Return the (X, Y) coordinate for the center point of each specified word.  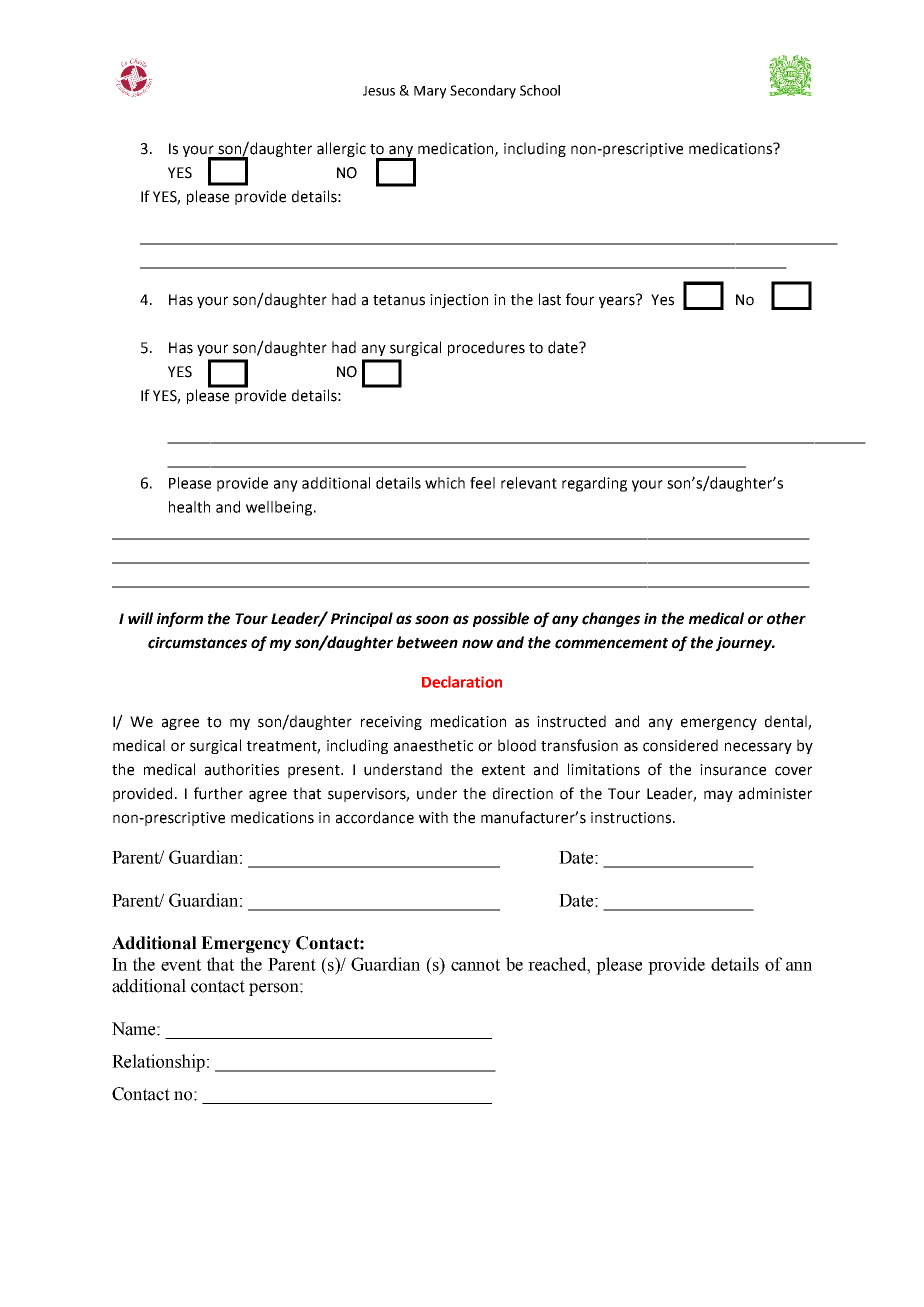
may (718, 796)
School (540, 90)
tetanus (399, 300)
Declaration (462, 682)
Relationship (160, 1063)
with (433, 817)
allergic (341, 149)
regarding (594, 484)
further (218, 793)
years (618, 301)
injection (459, 301)
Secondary (483, 92)
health (189, 507)
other (786, 618)
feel (482, 483)
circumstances (197, 643)
